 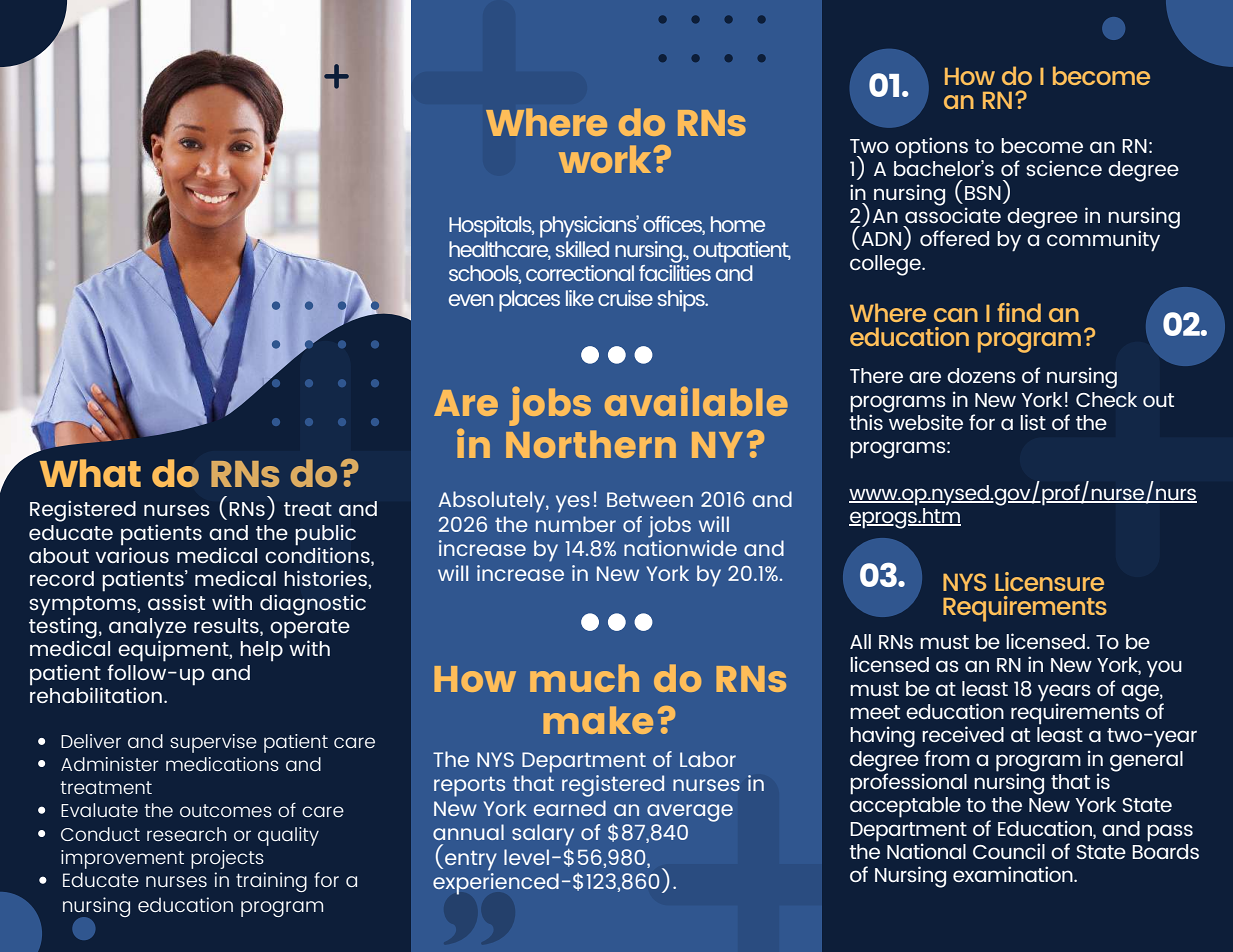 I want to click on science, so click(x=1064, y=168).
